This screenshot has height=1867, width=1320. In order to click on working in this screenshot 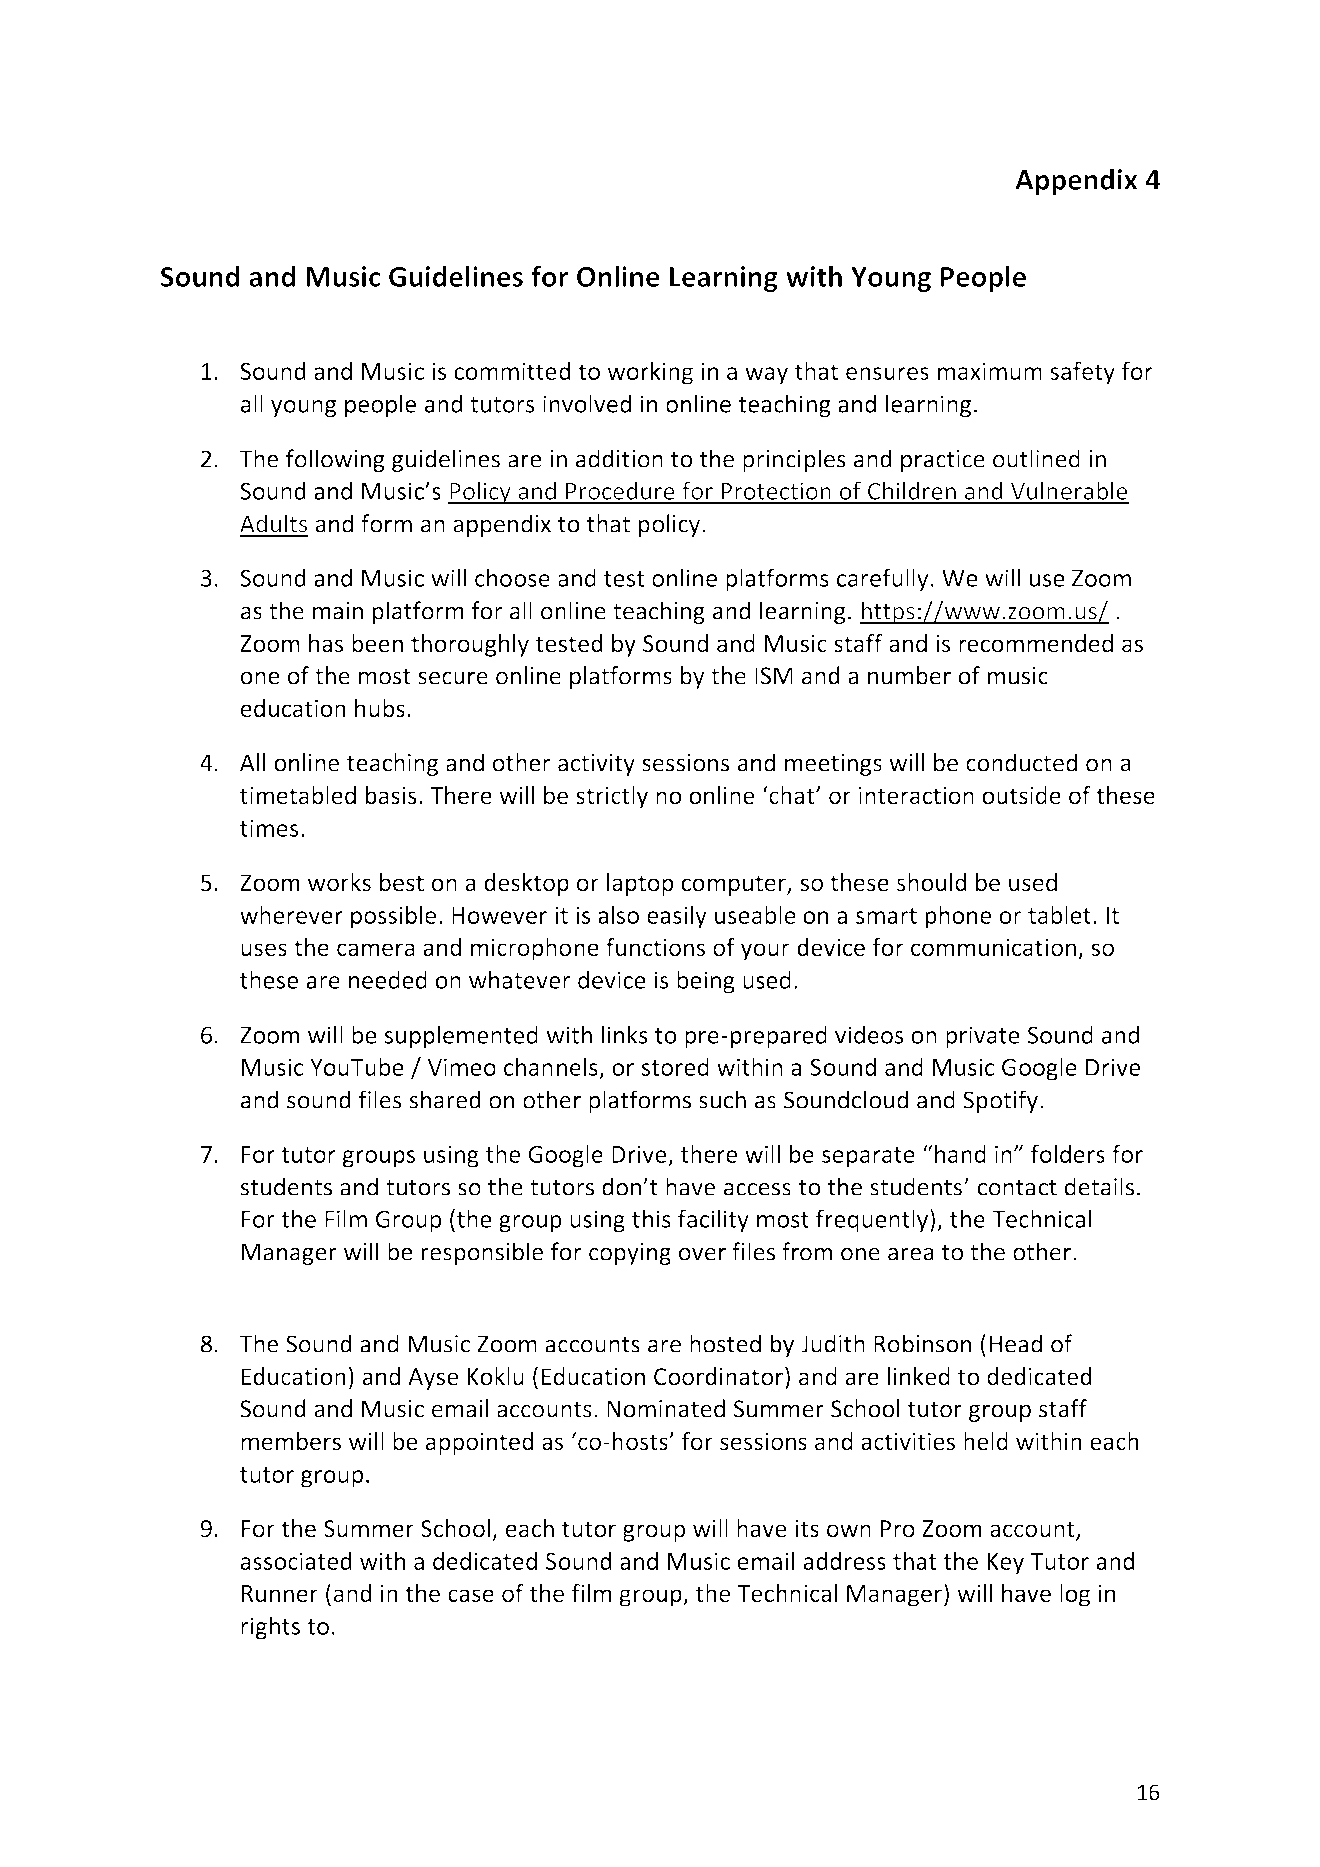, I will do `click(650, 373)`.
